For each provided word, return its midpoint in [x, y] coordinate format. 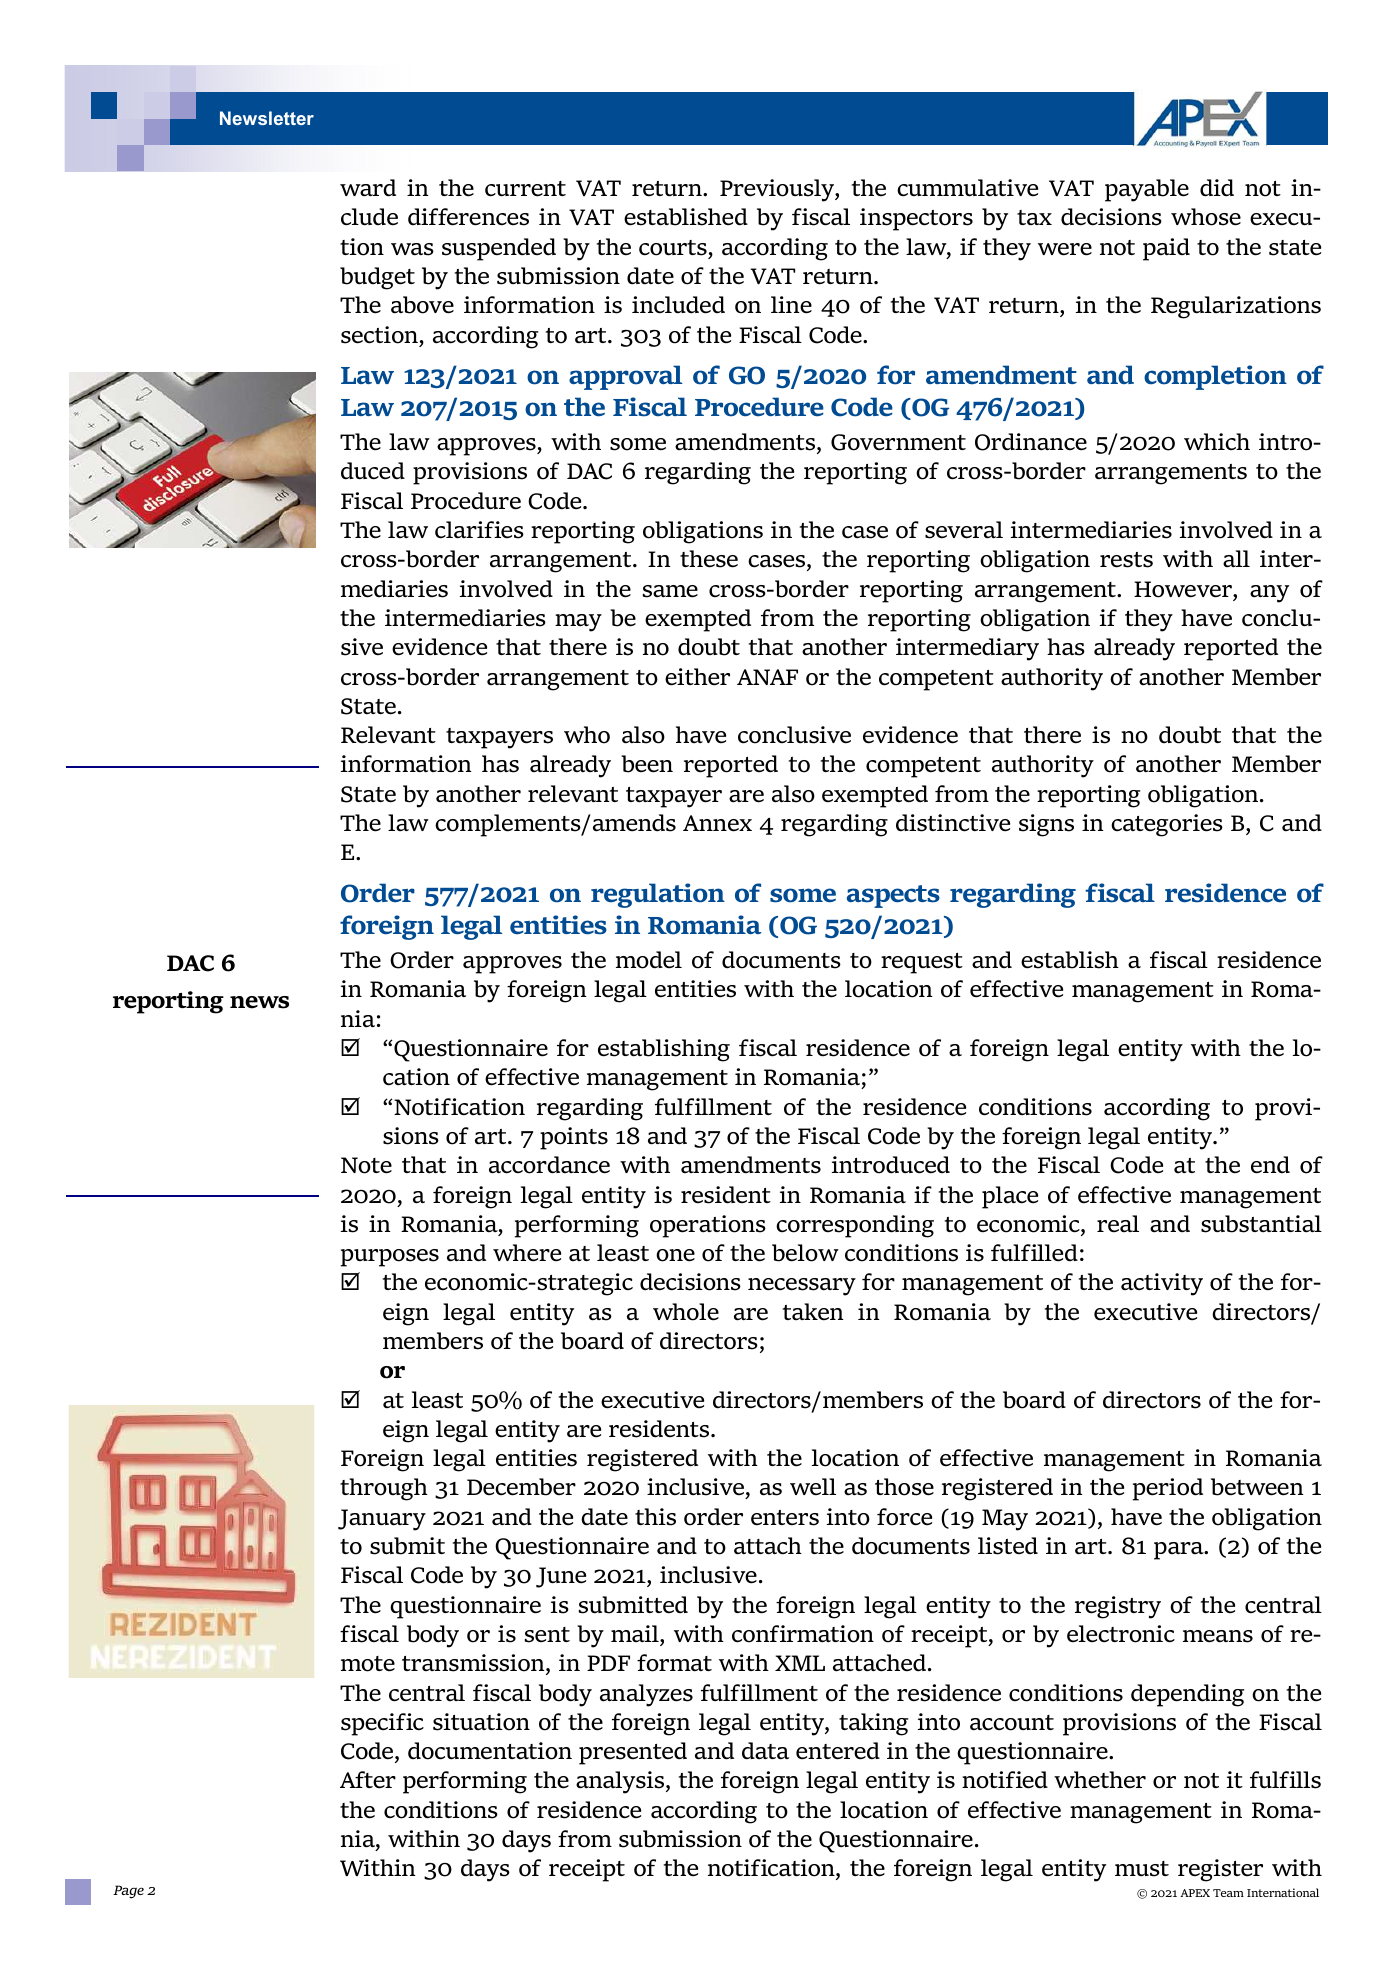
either [697, 677]
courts [673, 248]
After [368, 1780]
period [1168, 1489]
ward [368, 188]
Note [366, 1165]
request [922, 963]
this [655, 1517]
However [1184, 589]
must [1142, 1869]
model [649, 960]
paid [1166, 249]
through [384, 1489]
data [765, 1751]
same [670, 591]
